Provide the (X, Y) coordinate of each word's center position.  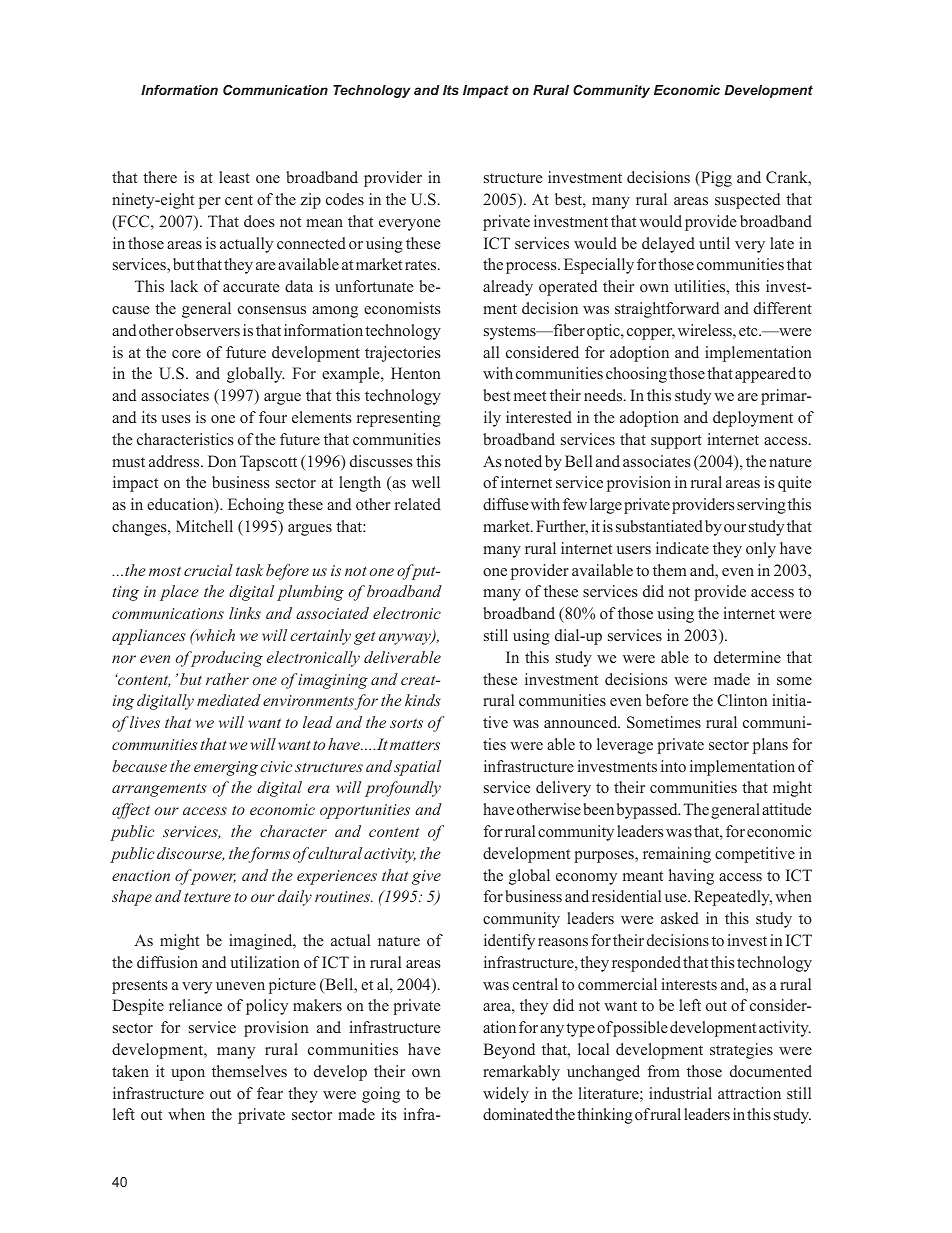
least (234, 177)
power (213, 879)
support (676, 442)
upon (188, 1075)
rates (422, 265)
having (691, 877)
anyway (406, 639)
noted (523, 461)
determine (747, 657)
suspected (747, 201)
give (426, 877)
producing (225, 659)
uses (176, 419)
